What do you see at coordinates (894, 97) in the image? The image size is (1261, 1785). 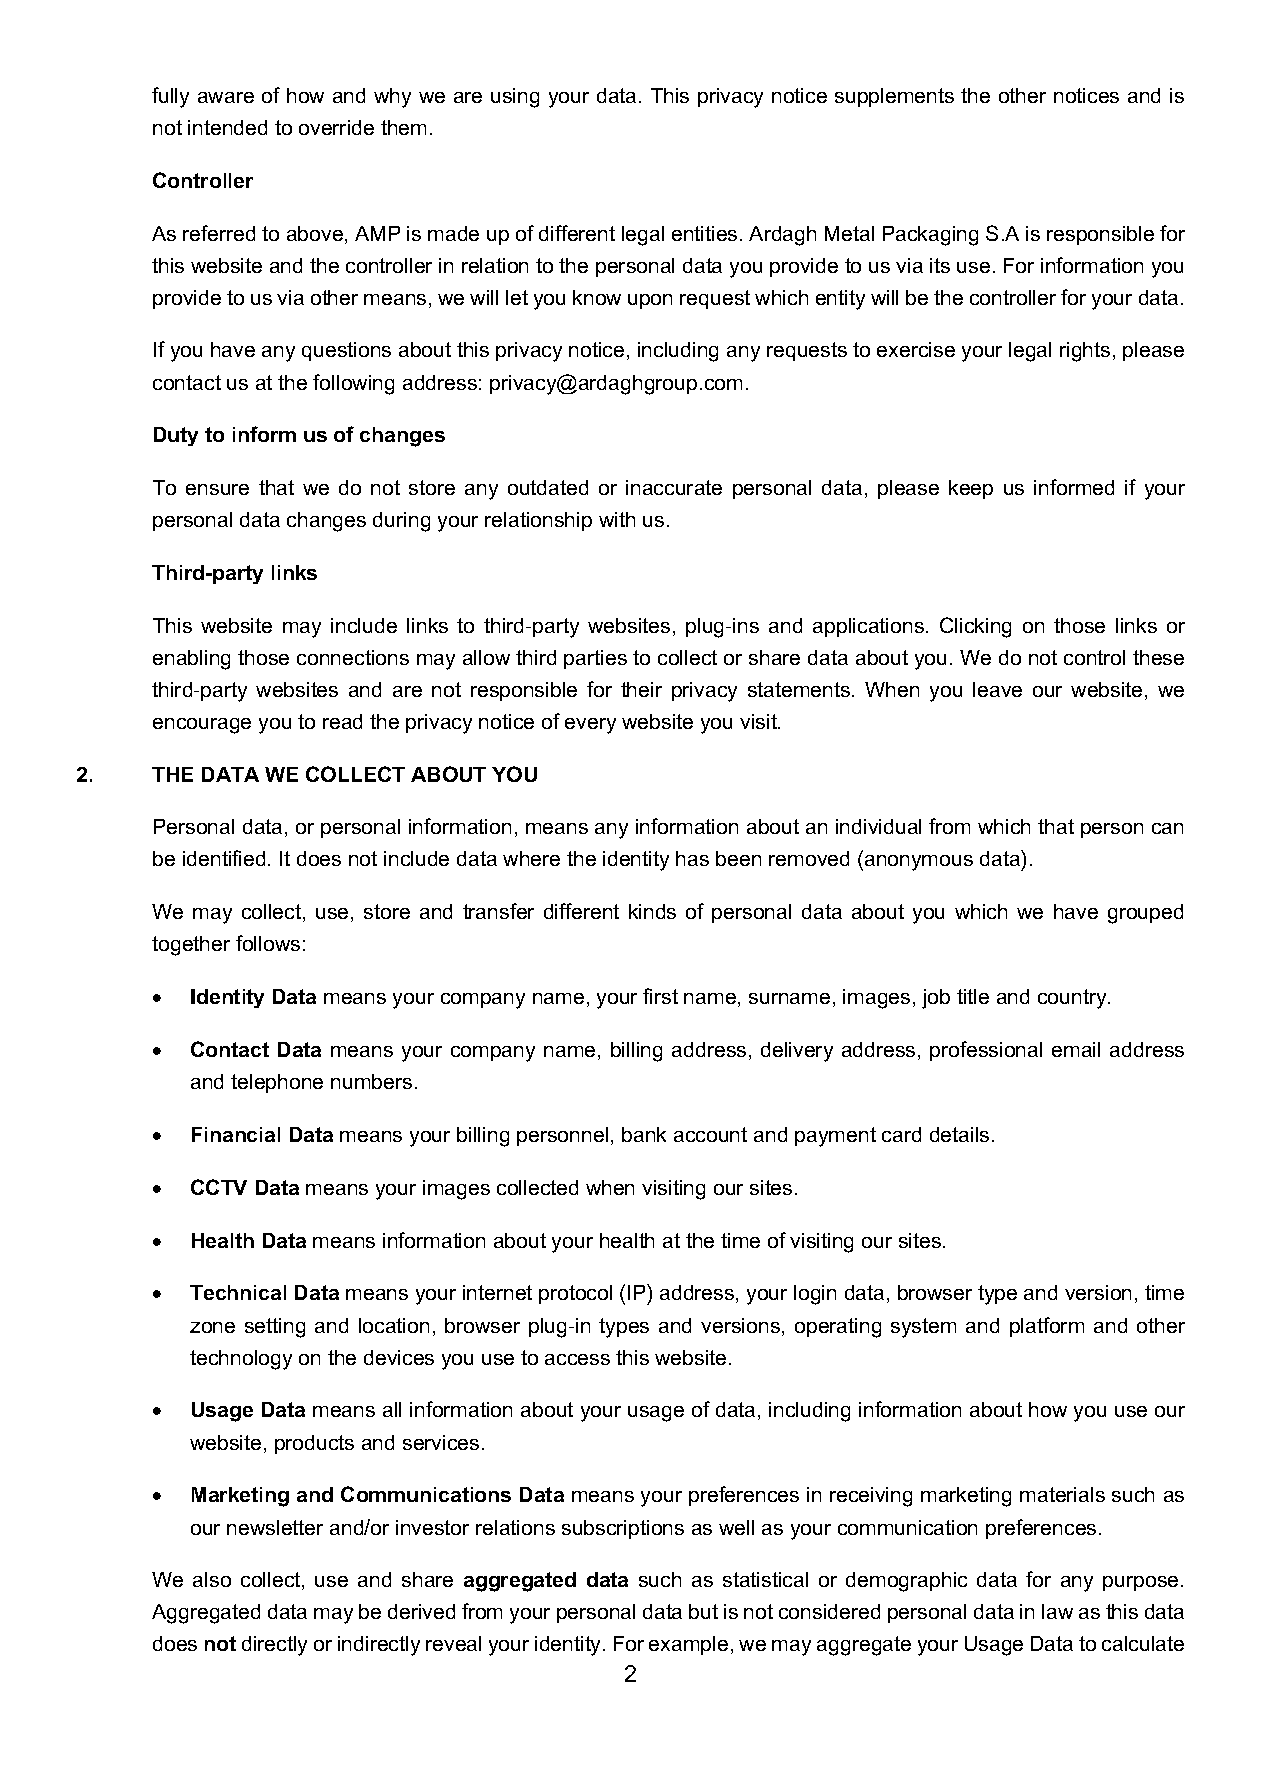 I see `supplements` at bounding box center [894, 97].
